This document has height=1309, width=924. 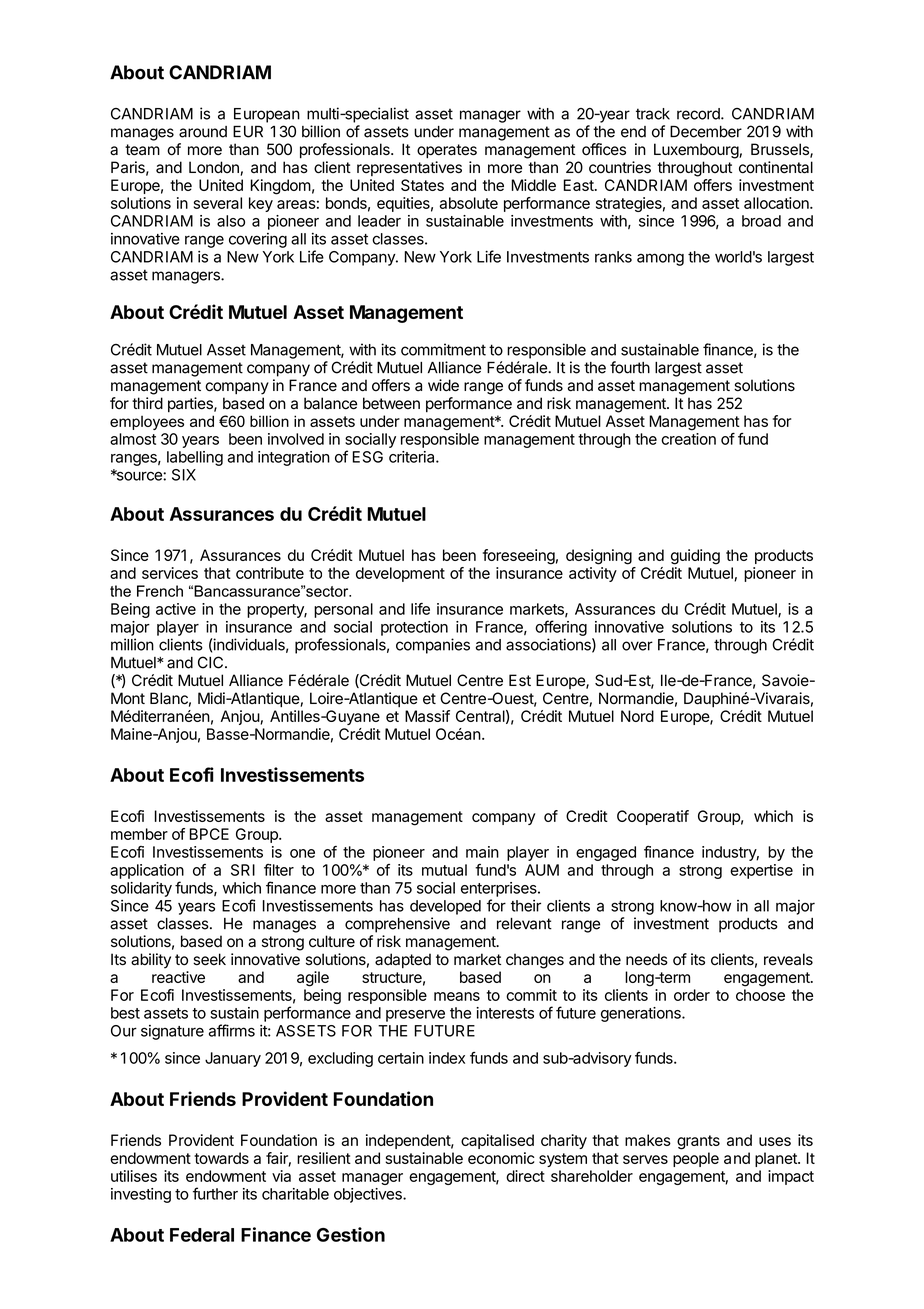 What do you see at coordinates (697, 151) in the document?
I see `Luxembourg` at bounding box center [697, 151].
